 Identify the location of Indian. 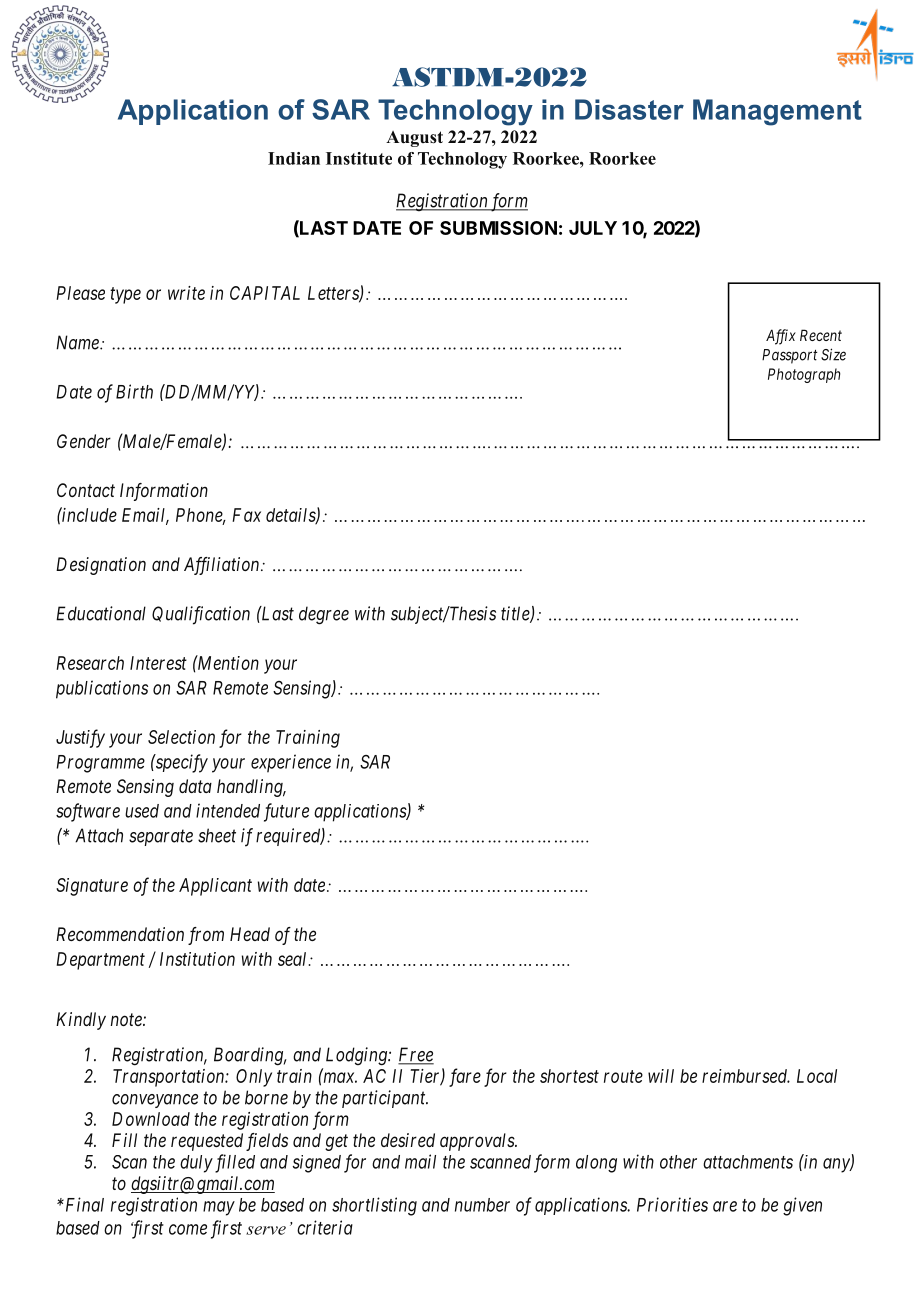
(294, 158).
